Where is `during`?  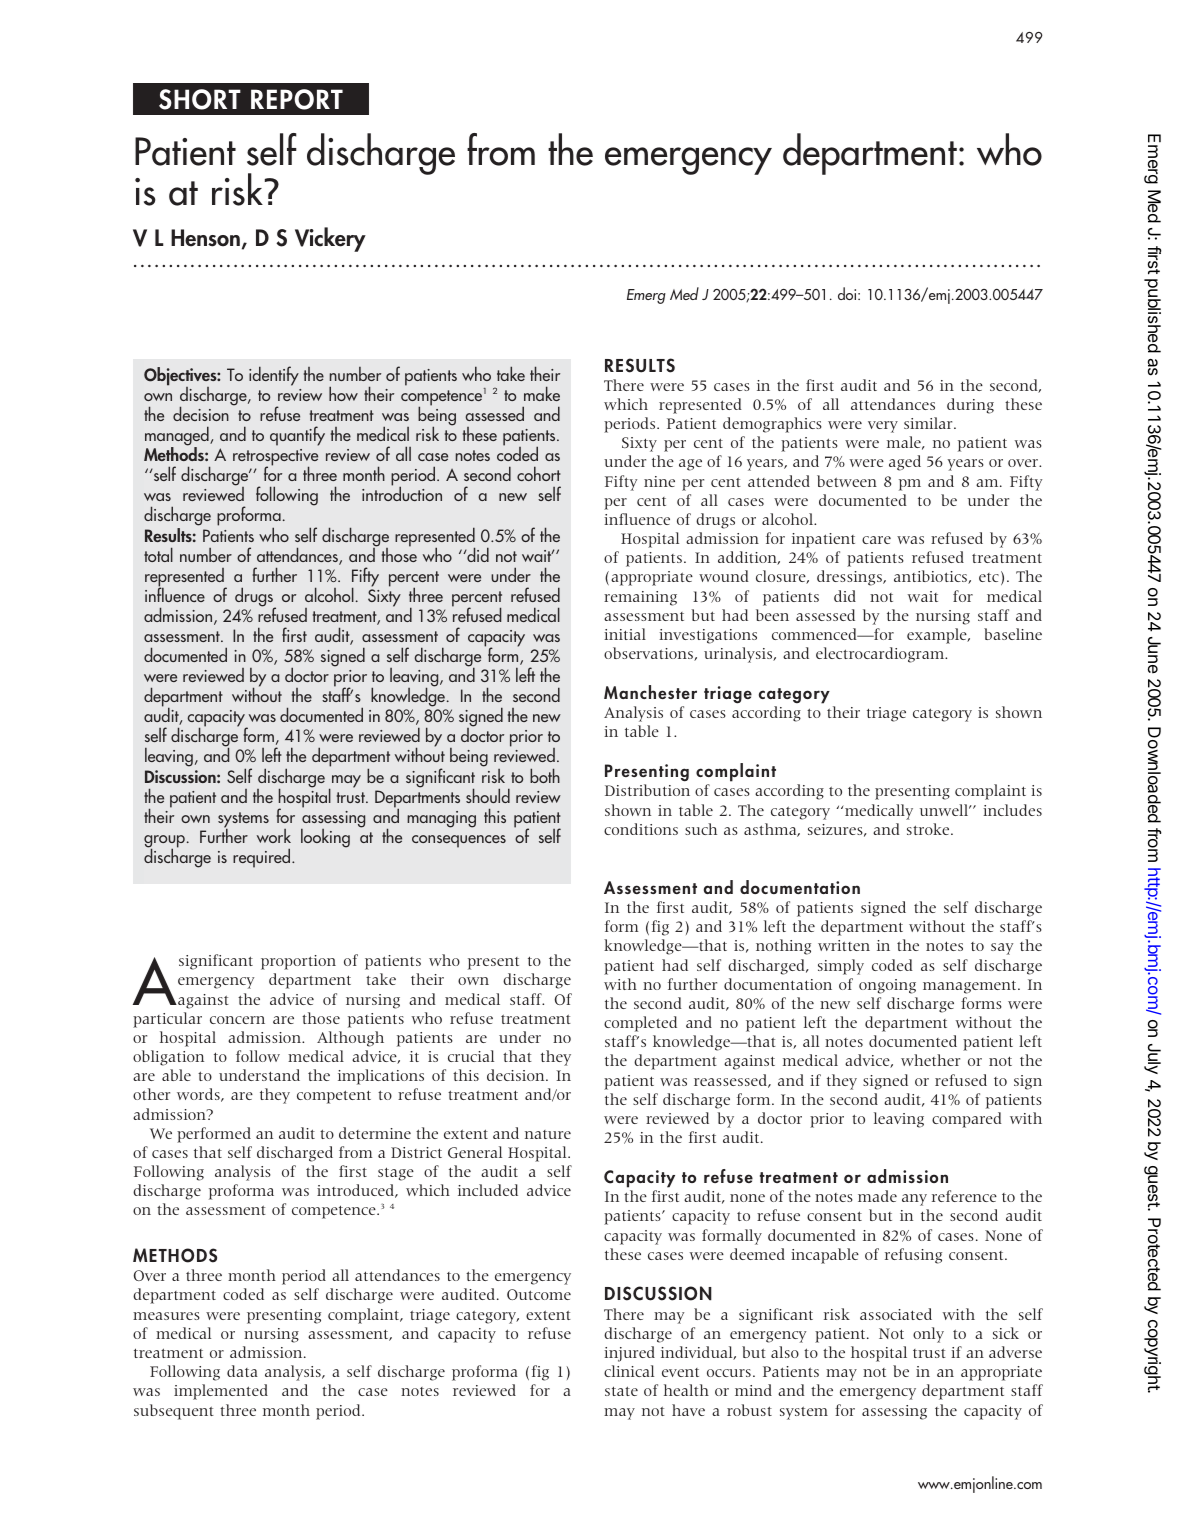
during is located at coordinates (970, 406).
